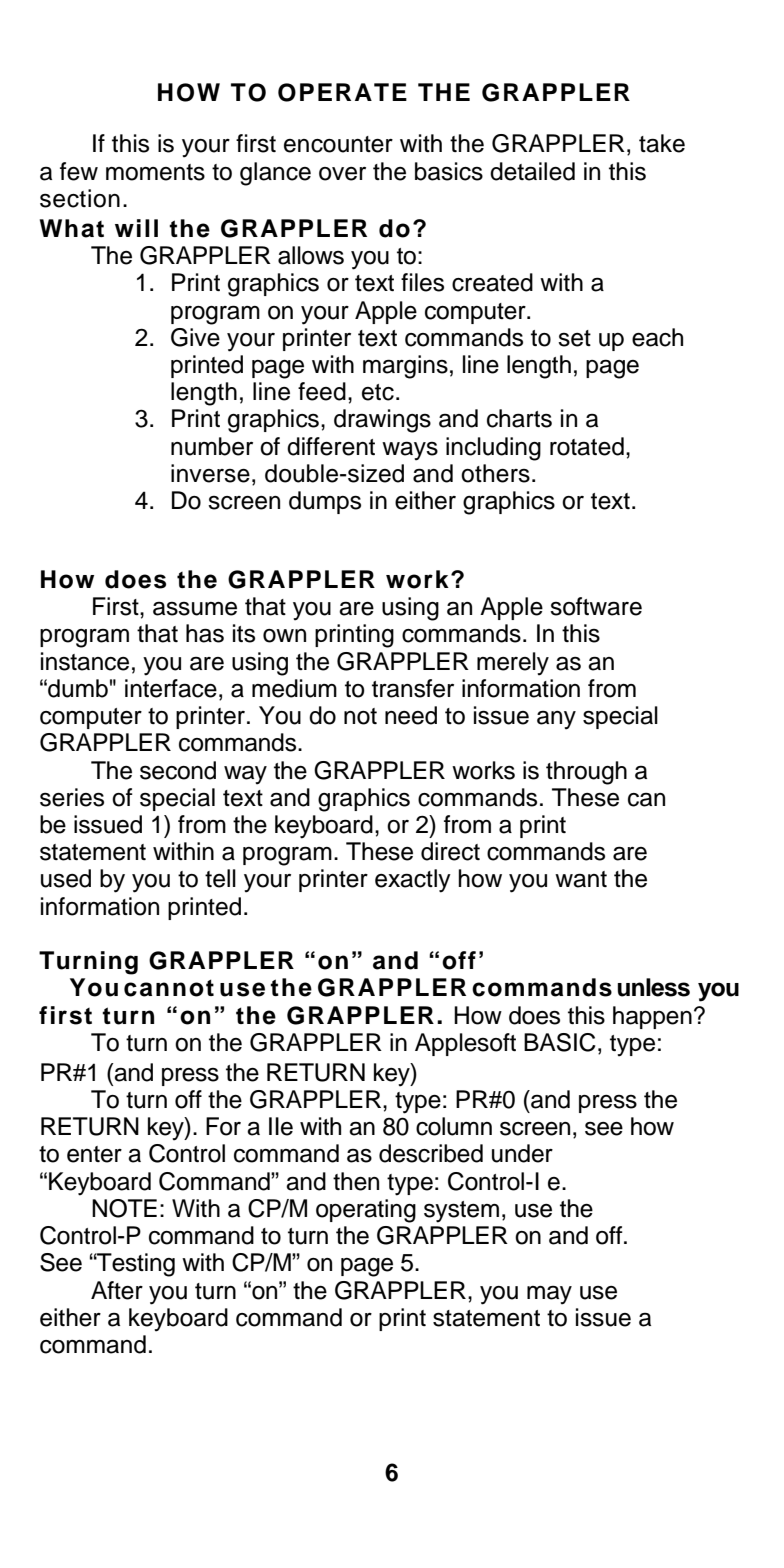 The height and width of the page is (1568, 784). I want to click on software, so click(596, 606).
